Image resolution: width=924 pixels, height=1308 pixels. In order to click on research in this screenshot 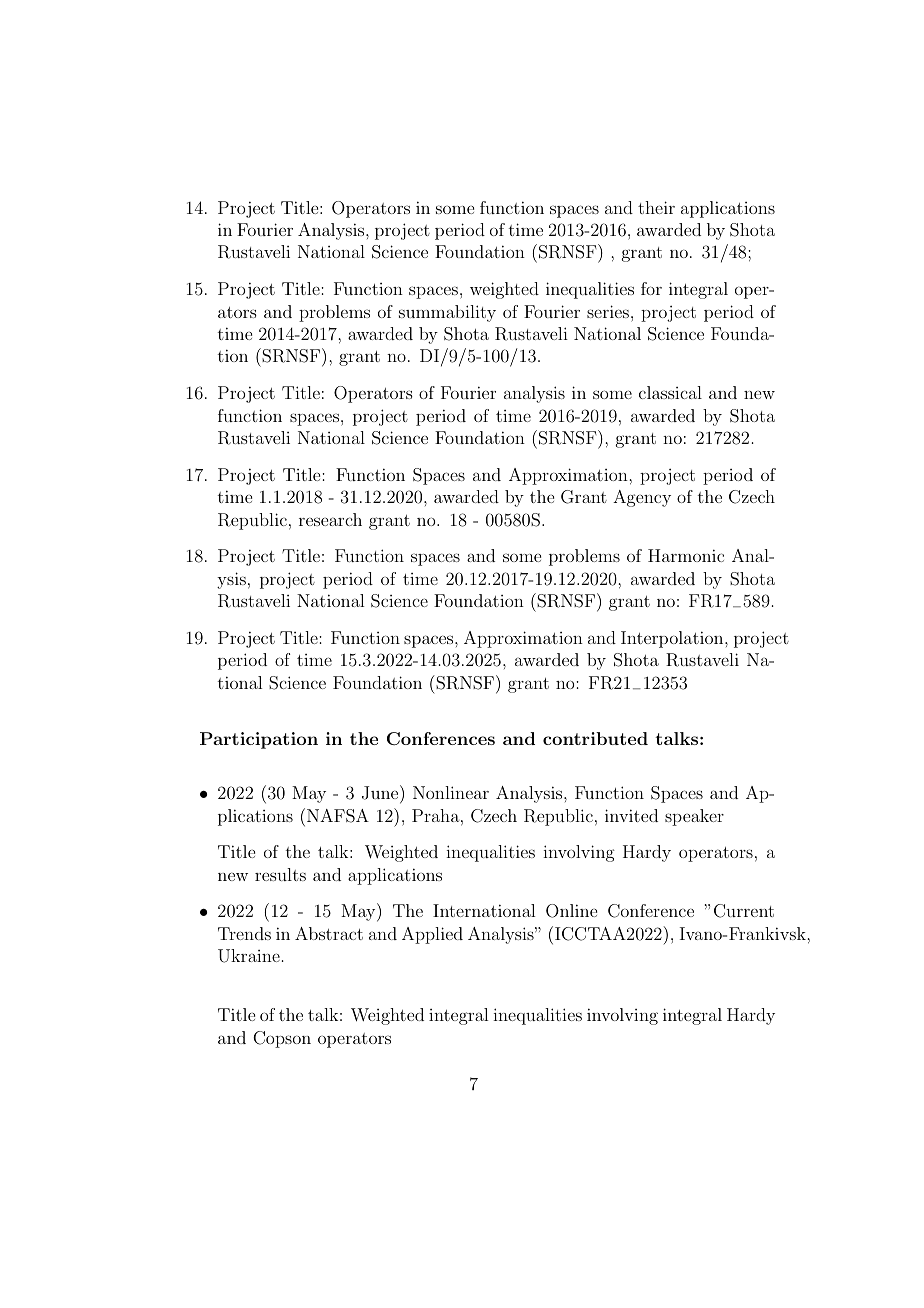, I will do `click(330, 519)`.
